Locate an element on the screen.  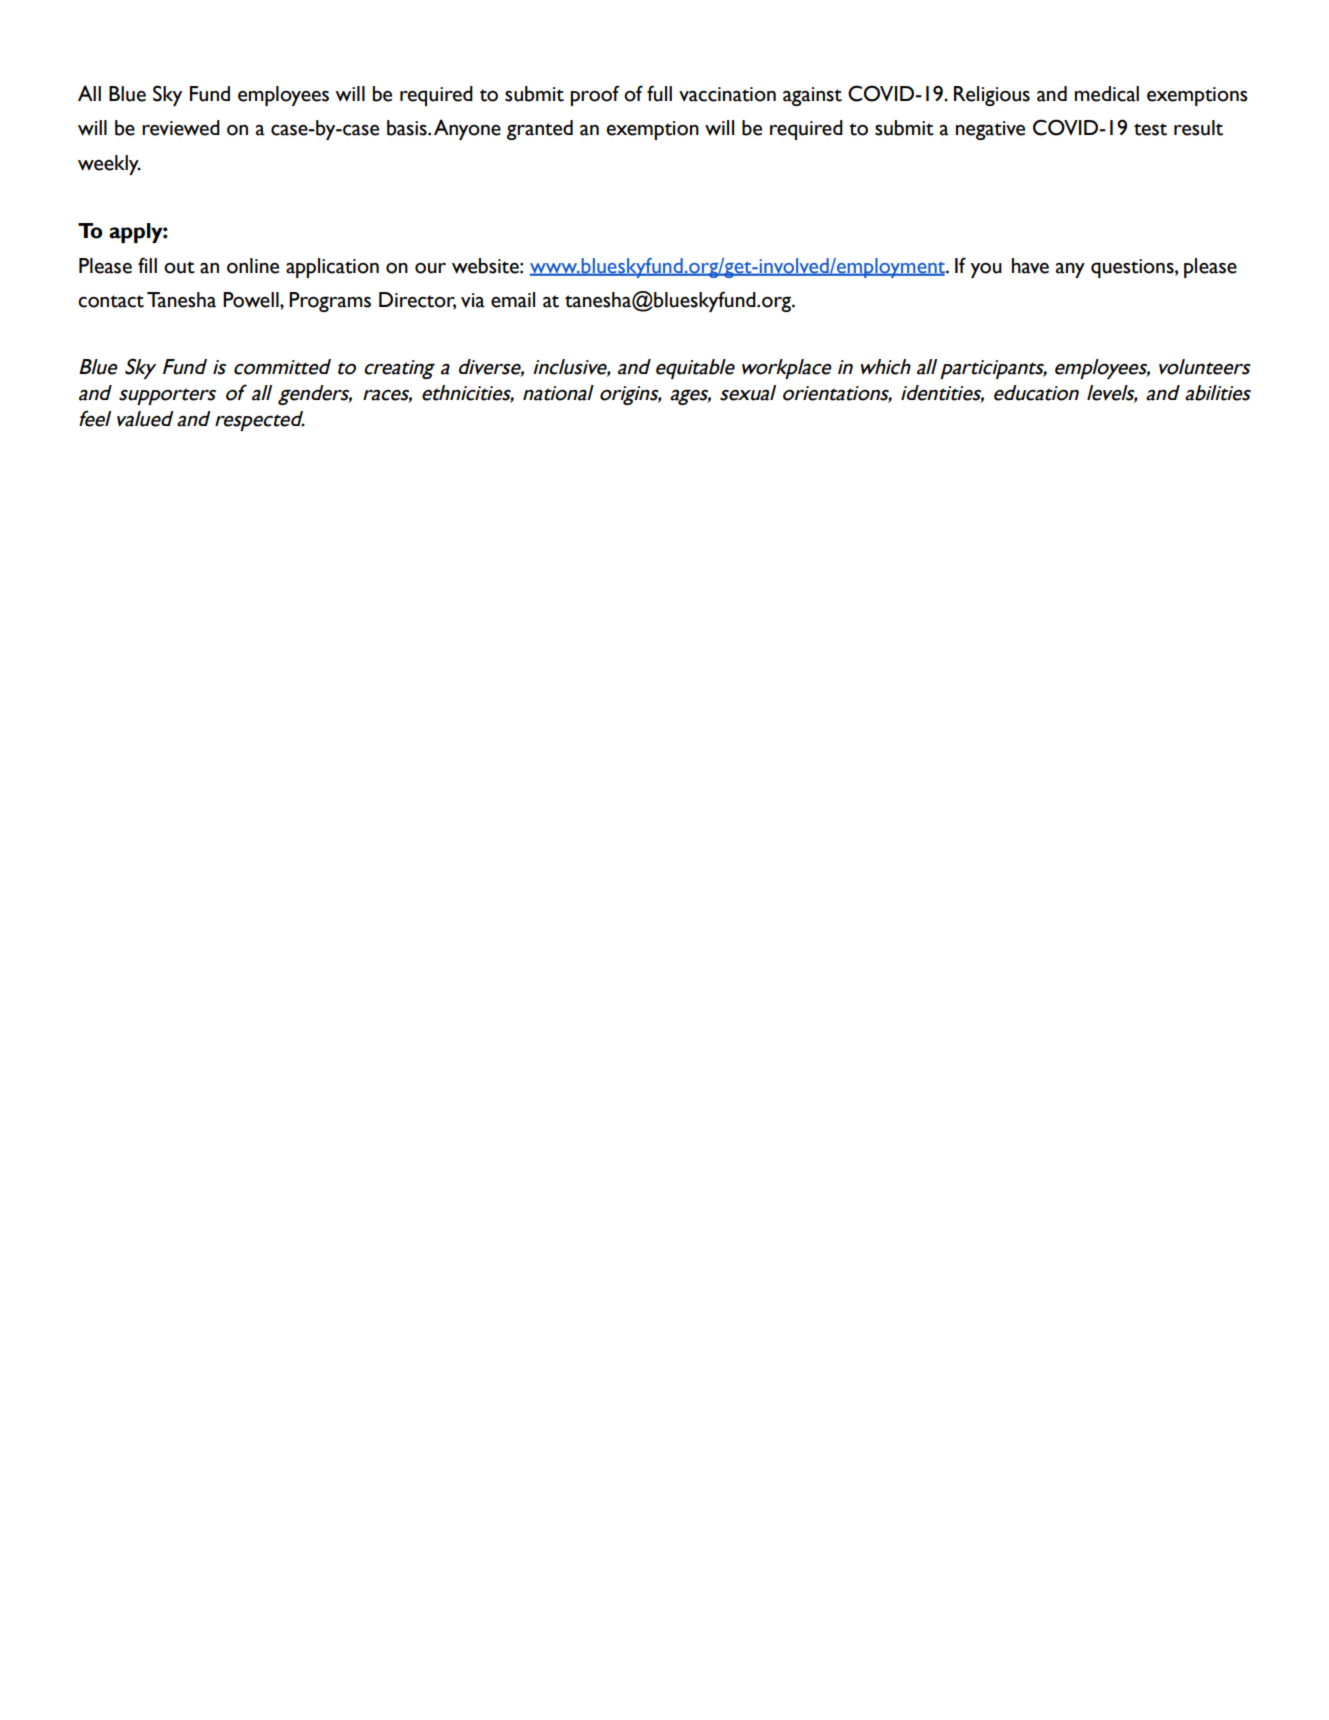
have is located at coordinates (1030, 266).
